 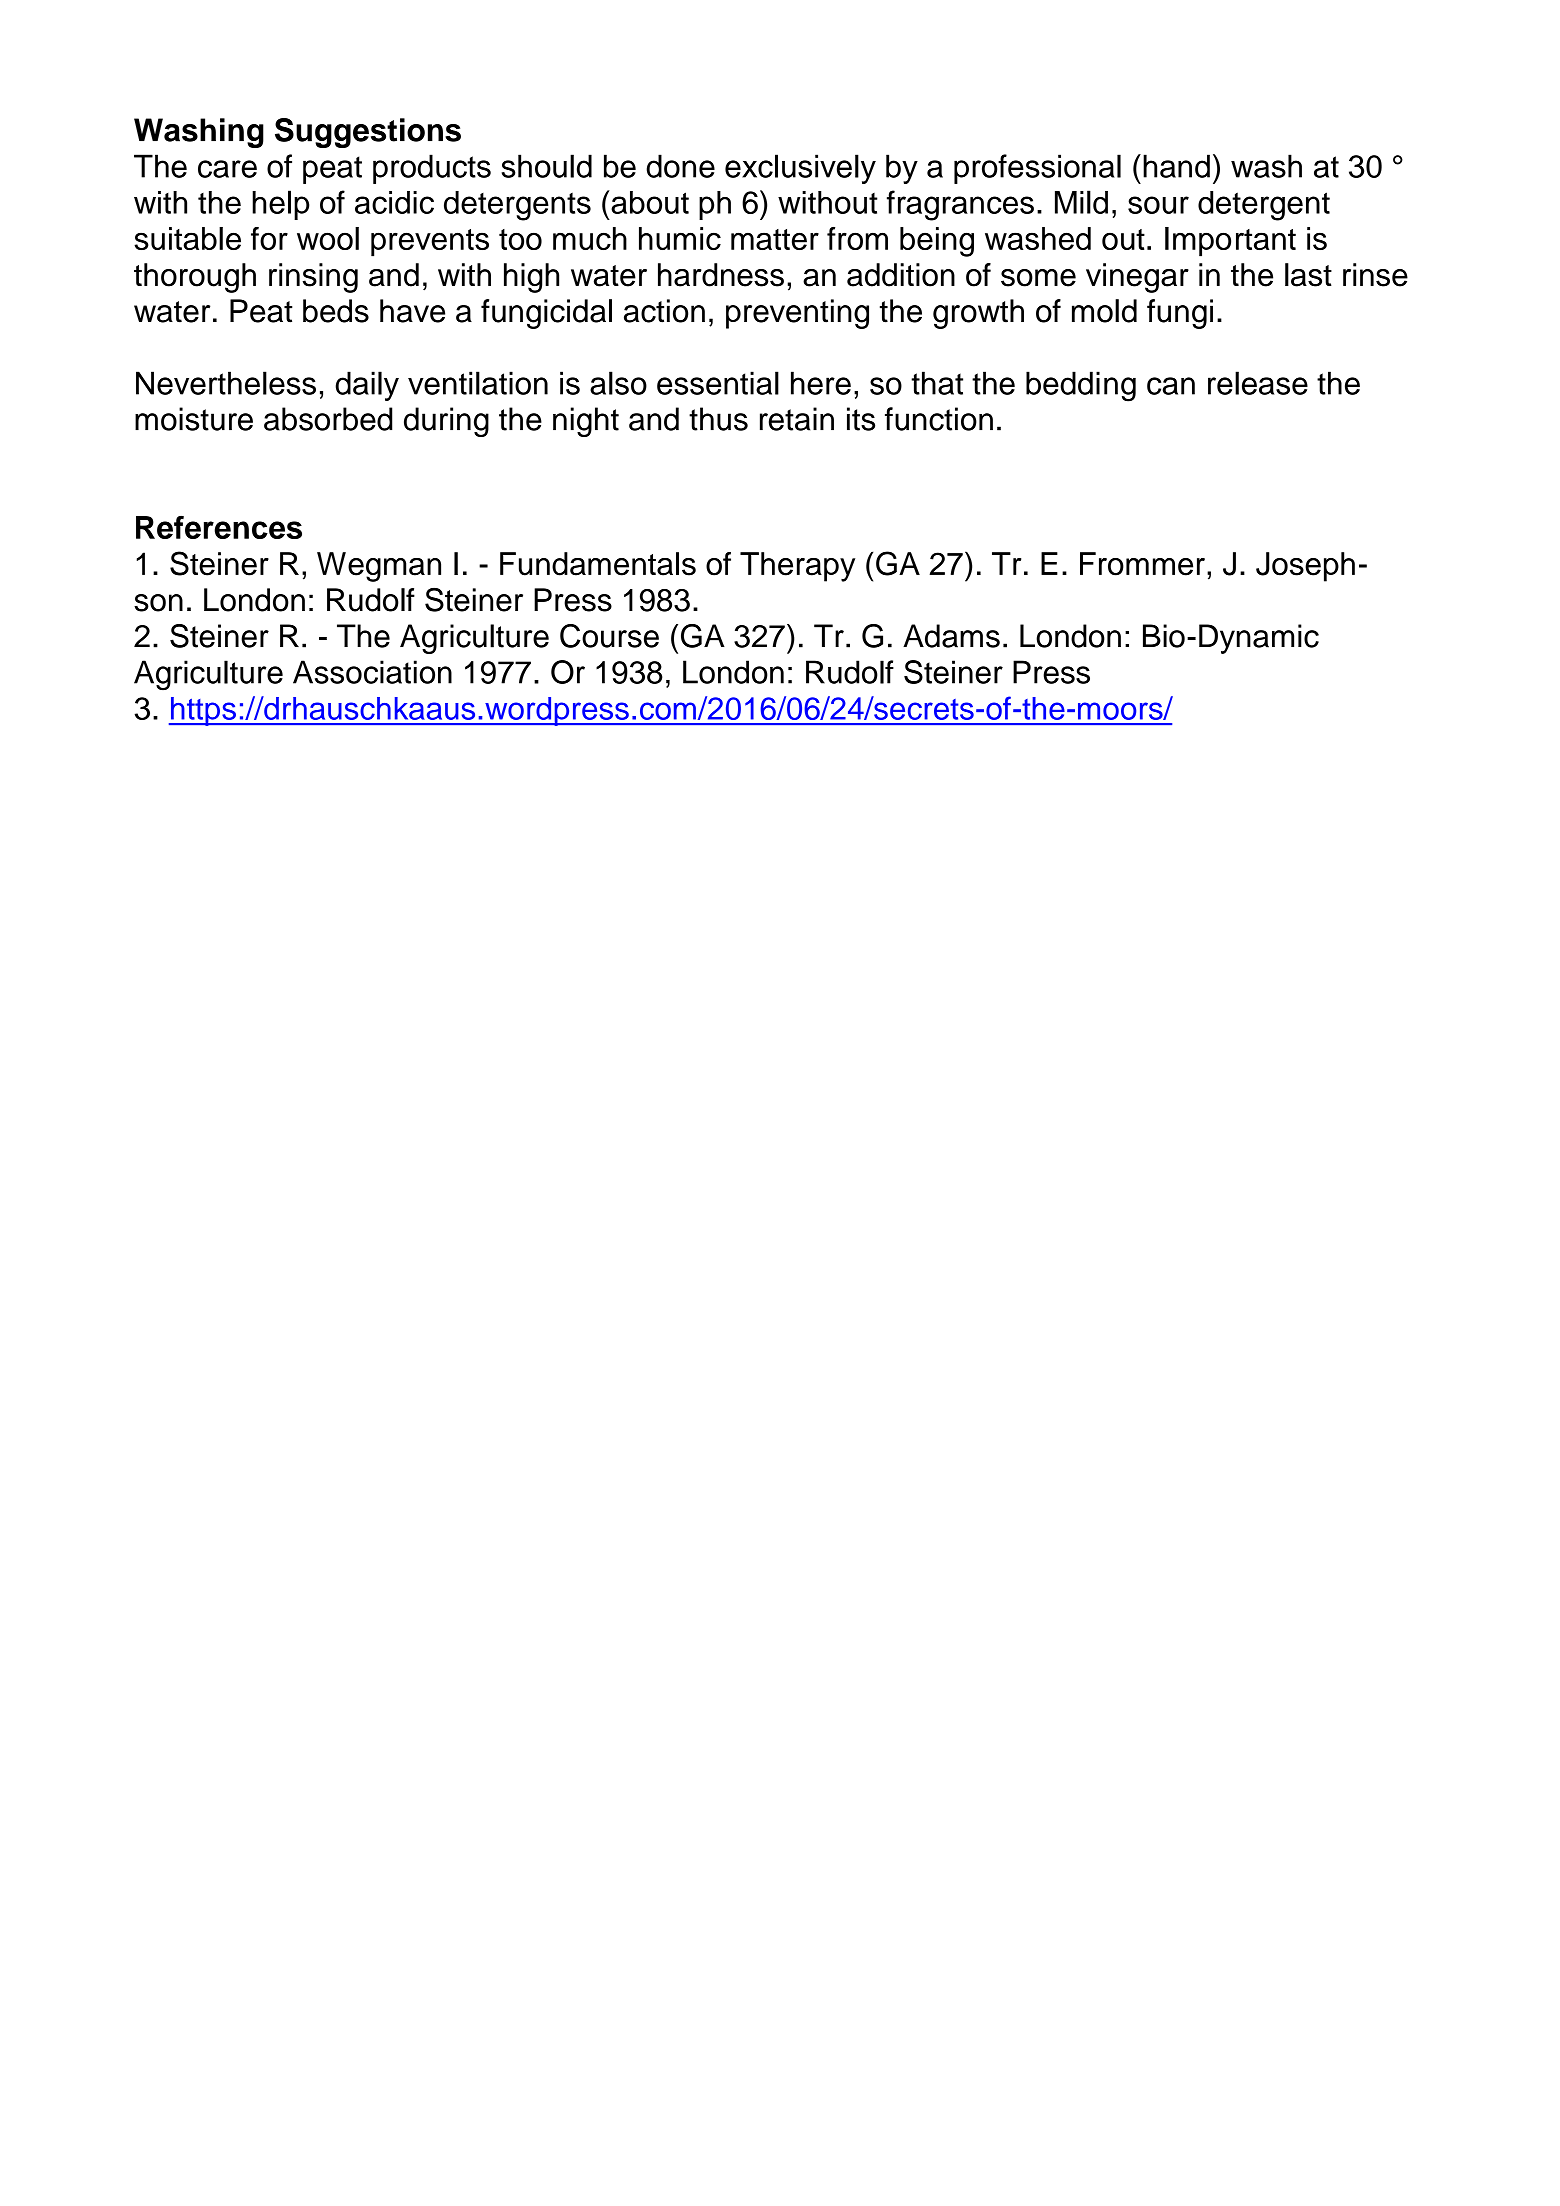 I want to click on Adams, so click(x=951, y=636).
